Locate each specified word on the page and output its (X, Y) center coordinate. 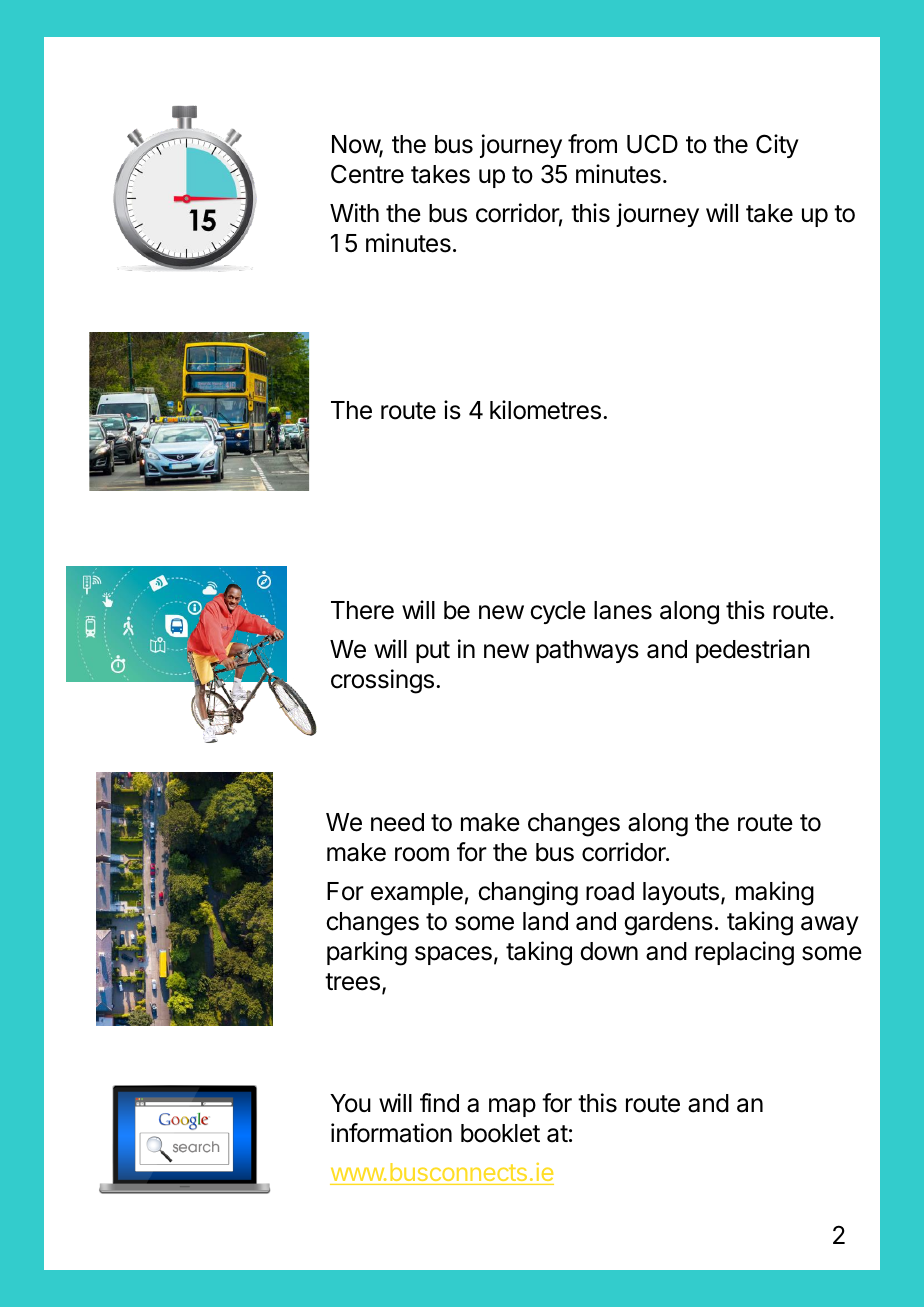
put (433, 652)
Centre (367, 174)
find (439, 1103)
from (592, 144)
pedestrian (753, 651)
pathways (587, 651)
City (777, 146)
